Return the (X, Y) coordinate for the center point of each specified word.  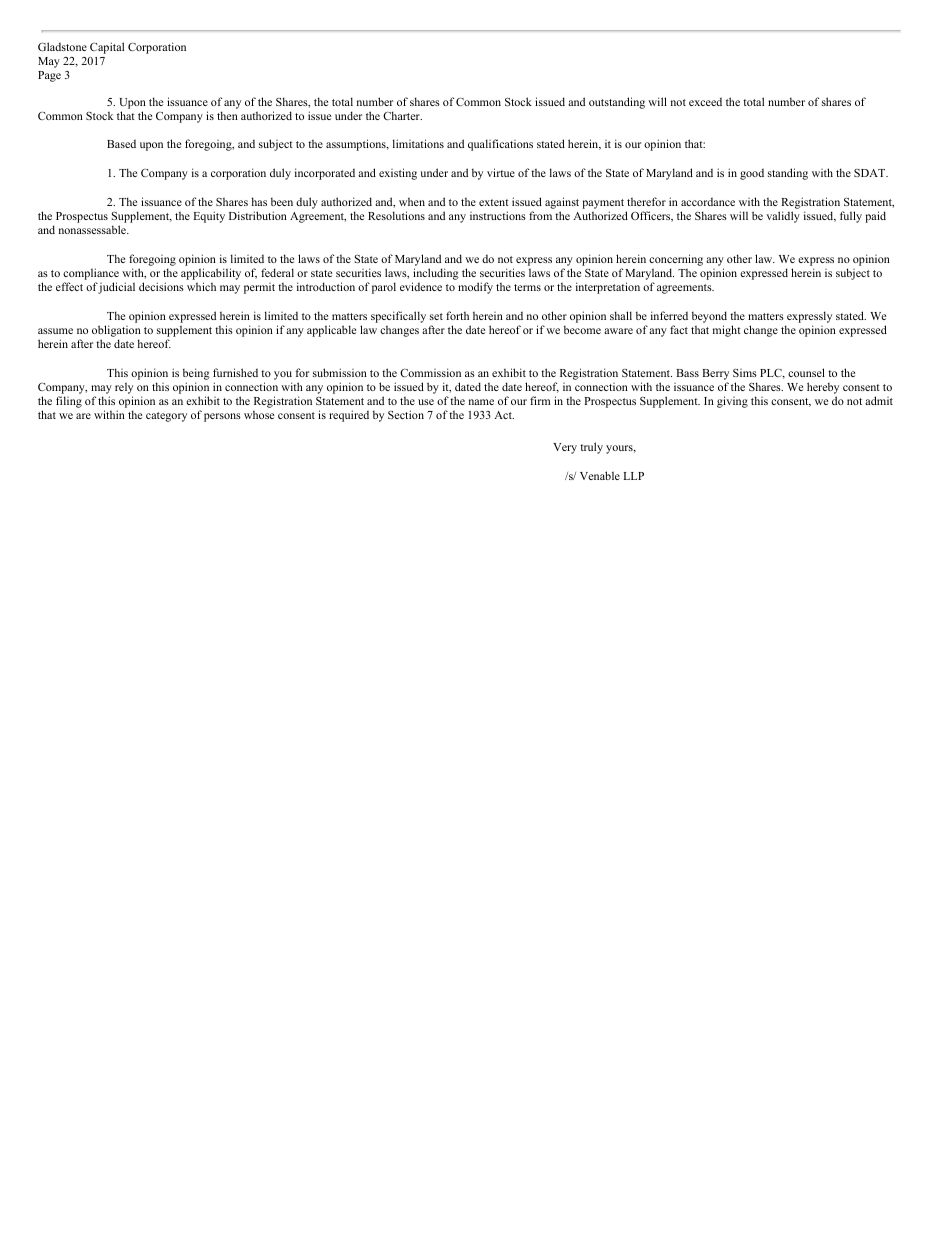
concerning (676, 261)
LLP (634, 476)
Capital (107, 48)
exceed (705, 102)
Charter (402, 115)
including (435, 275)
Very (565, 448)
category (166, 417)
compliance (91, 275)
